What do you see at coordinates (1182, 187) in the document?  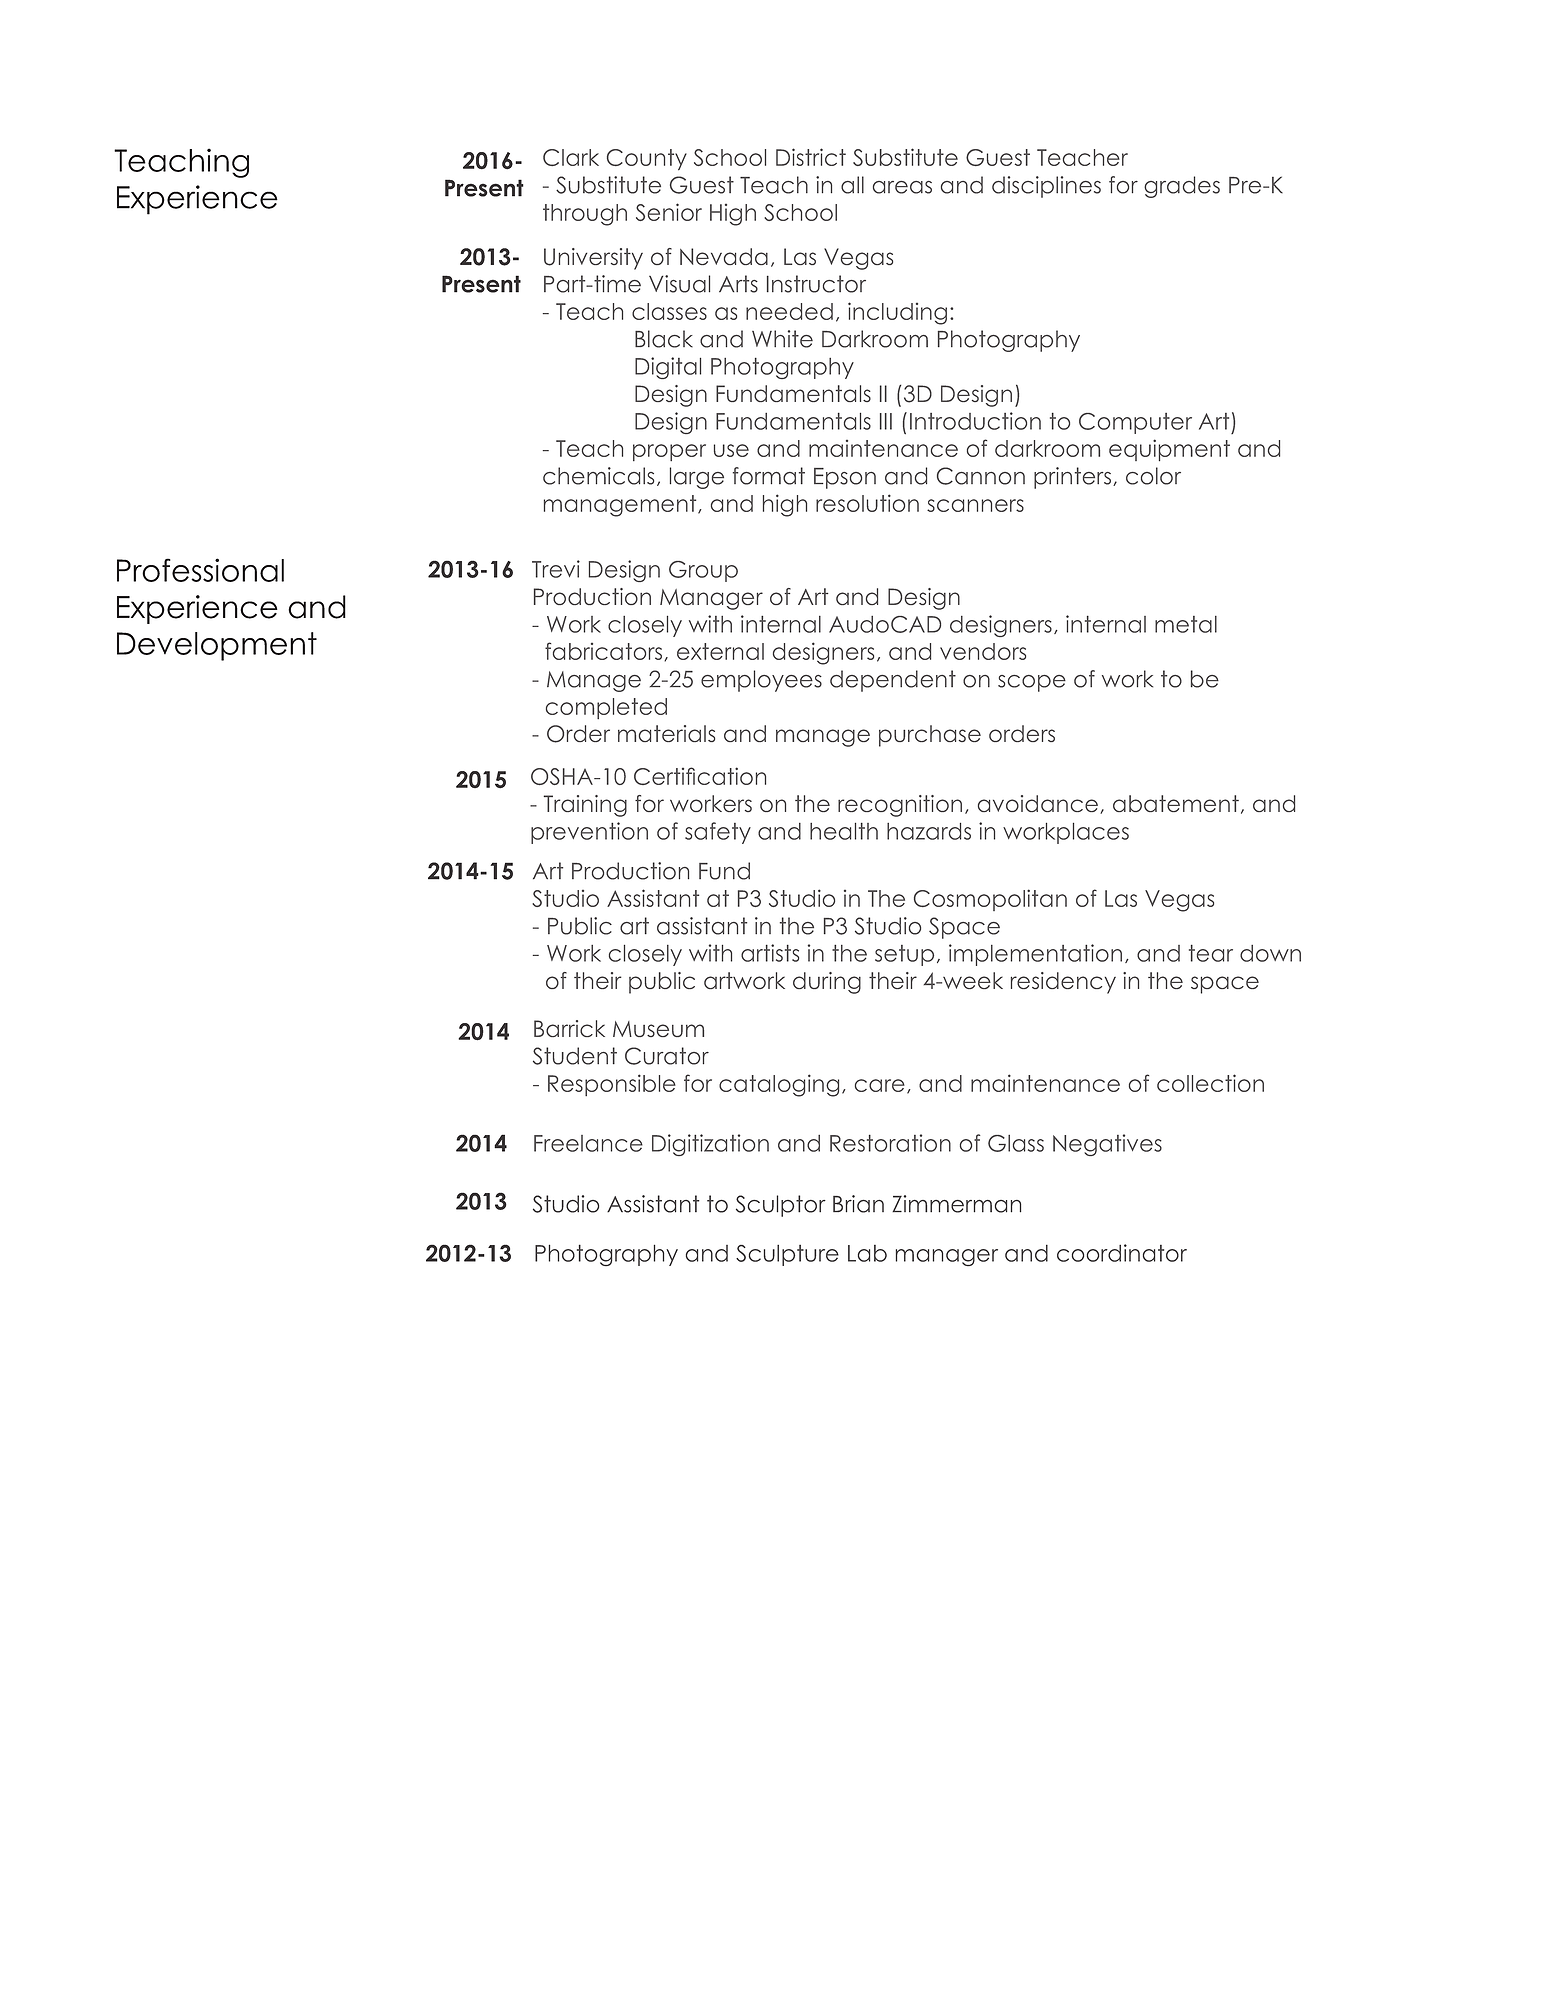 I see `grades` at bounding box center [1182, 187].
